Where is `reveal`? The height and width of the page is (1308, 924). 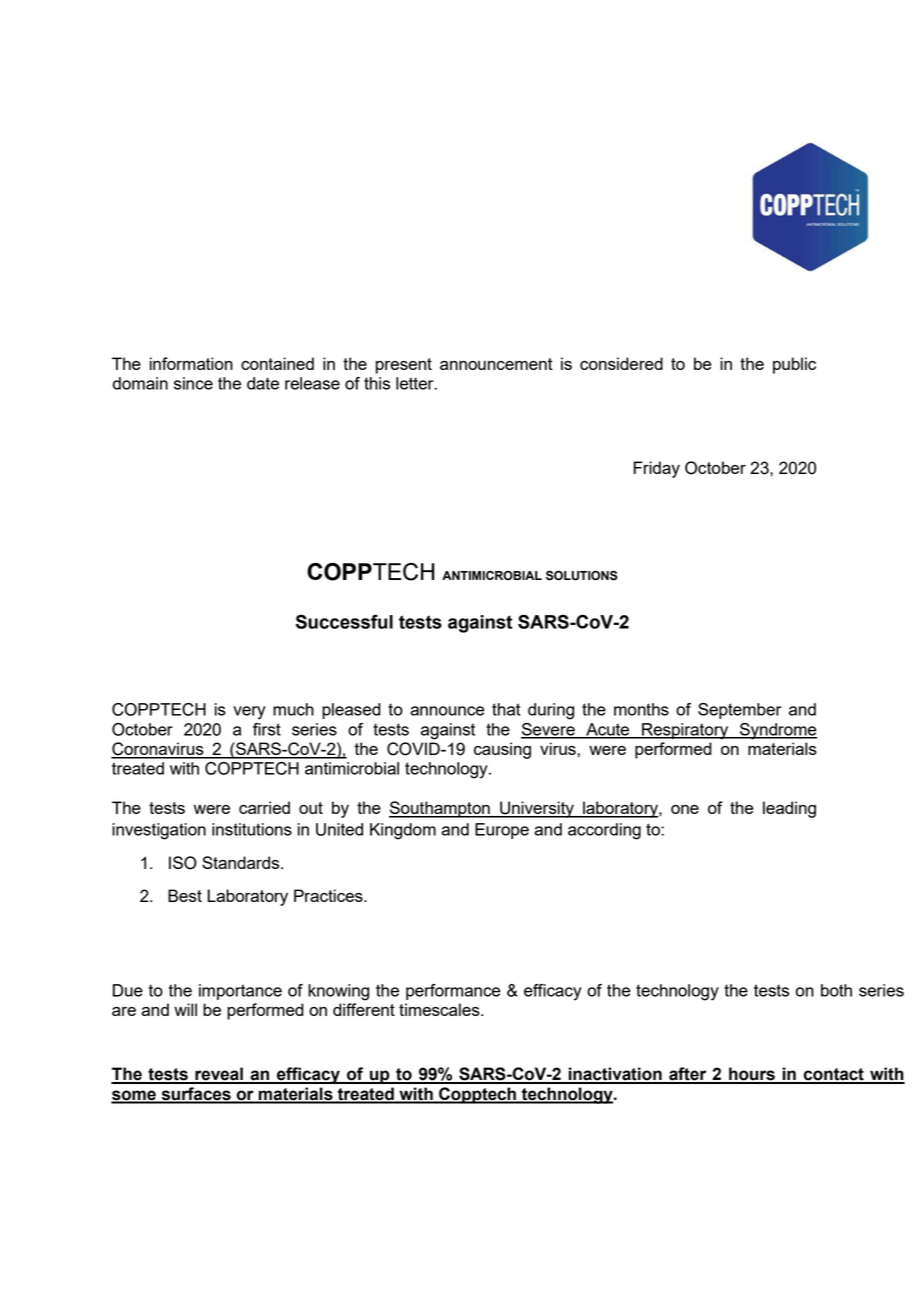
reveal is located at coordinates (219, 1075).
